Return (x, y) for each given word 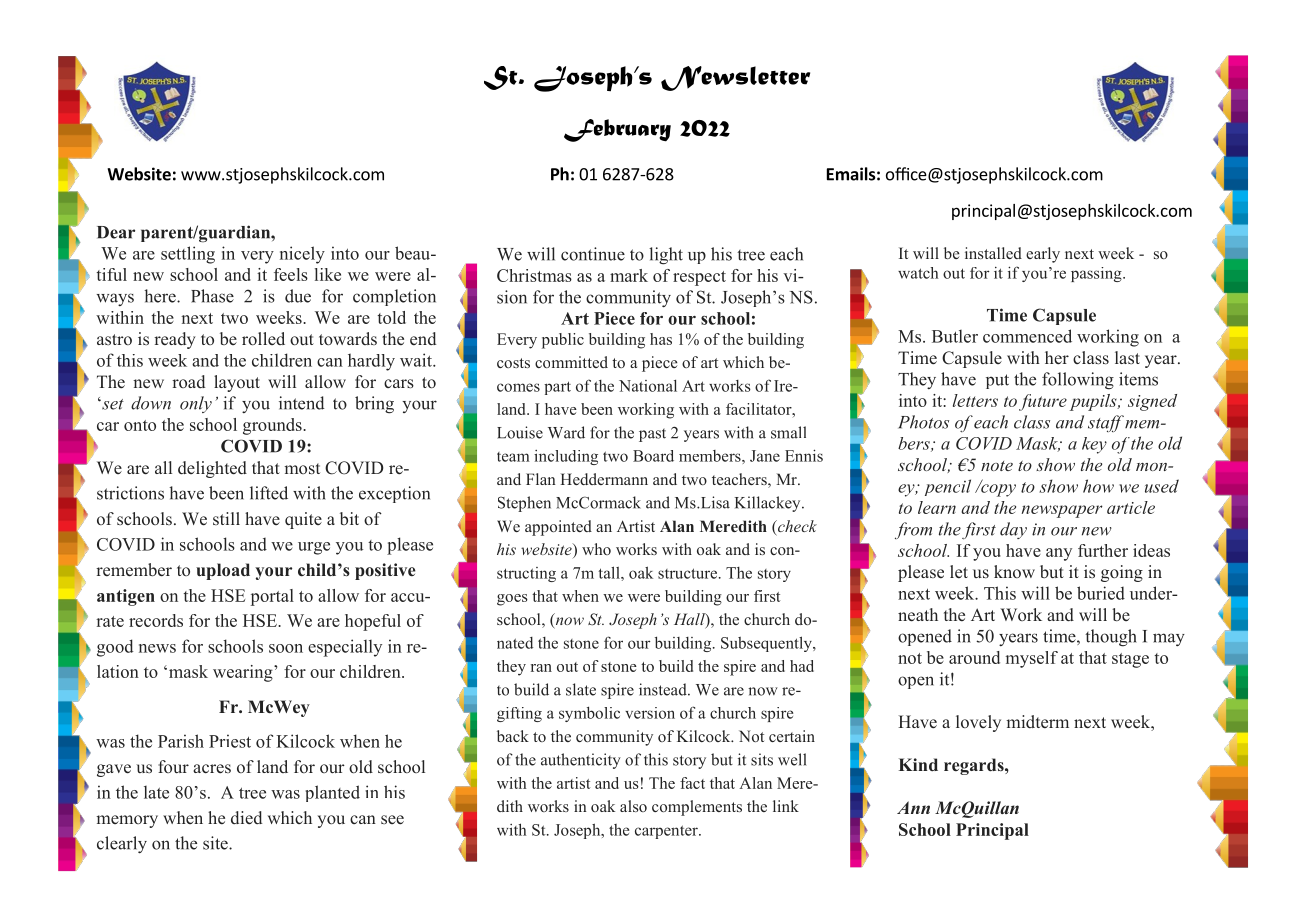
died (246, 818)
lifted (269, 493)
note (997, 466)
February (617, 130)
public (563, 341)
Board (653, 456)
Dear (116, 232)
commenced (1027, 336)
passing (1097, 274)
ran (541, 668)
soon (286, 648)
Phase (212, 296)
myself (1031, 659)
